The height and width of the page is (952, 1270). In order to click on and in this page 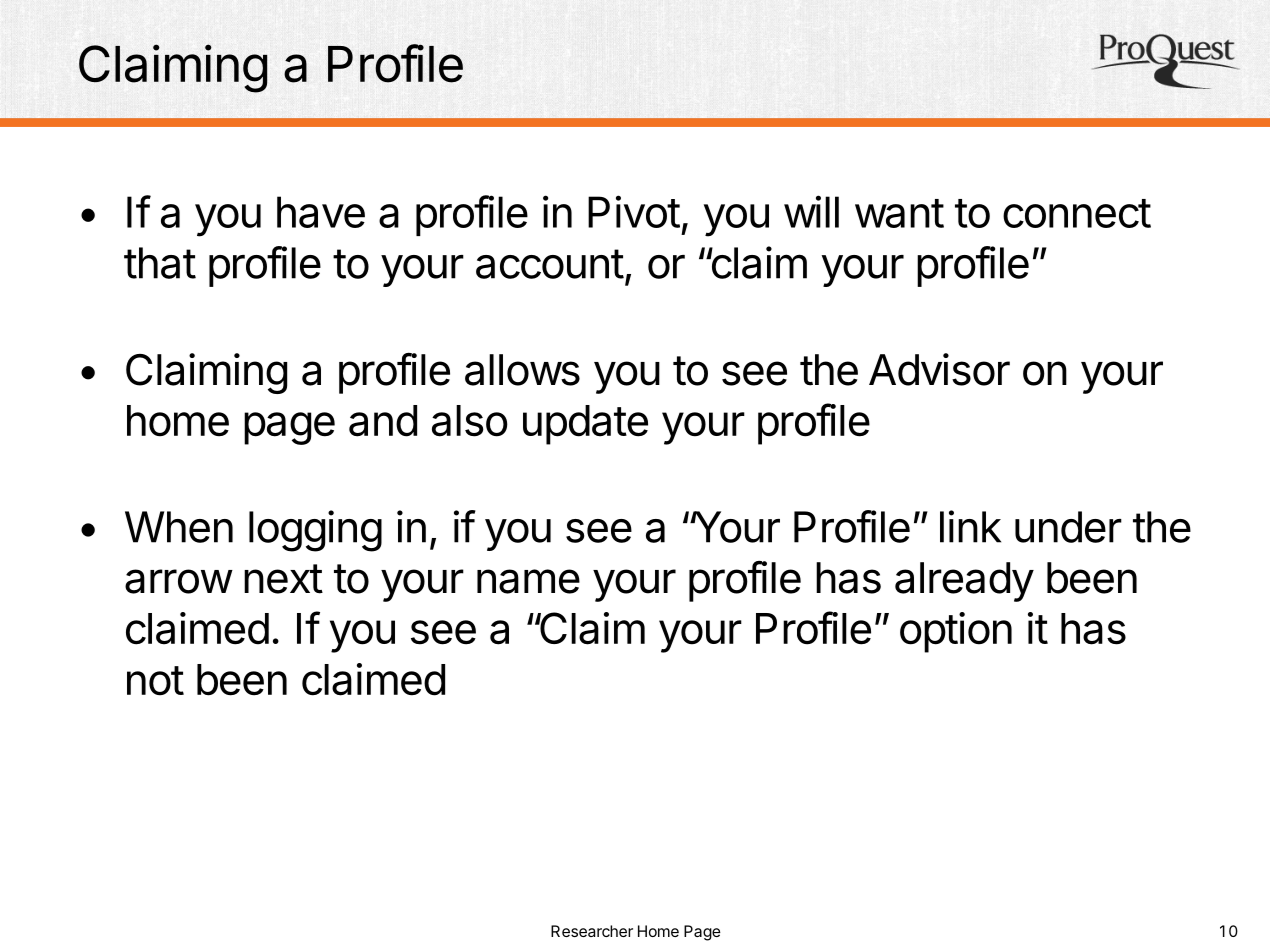, I will do `click(383, 421)`.
